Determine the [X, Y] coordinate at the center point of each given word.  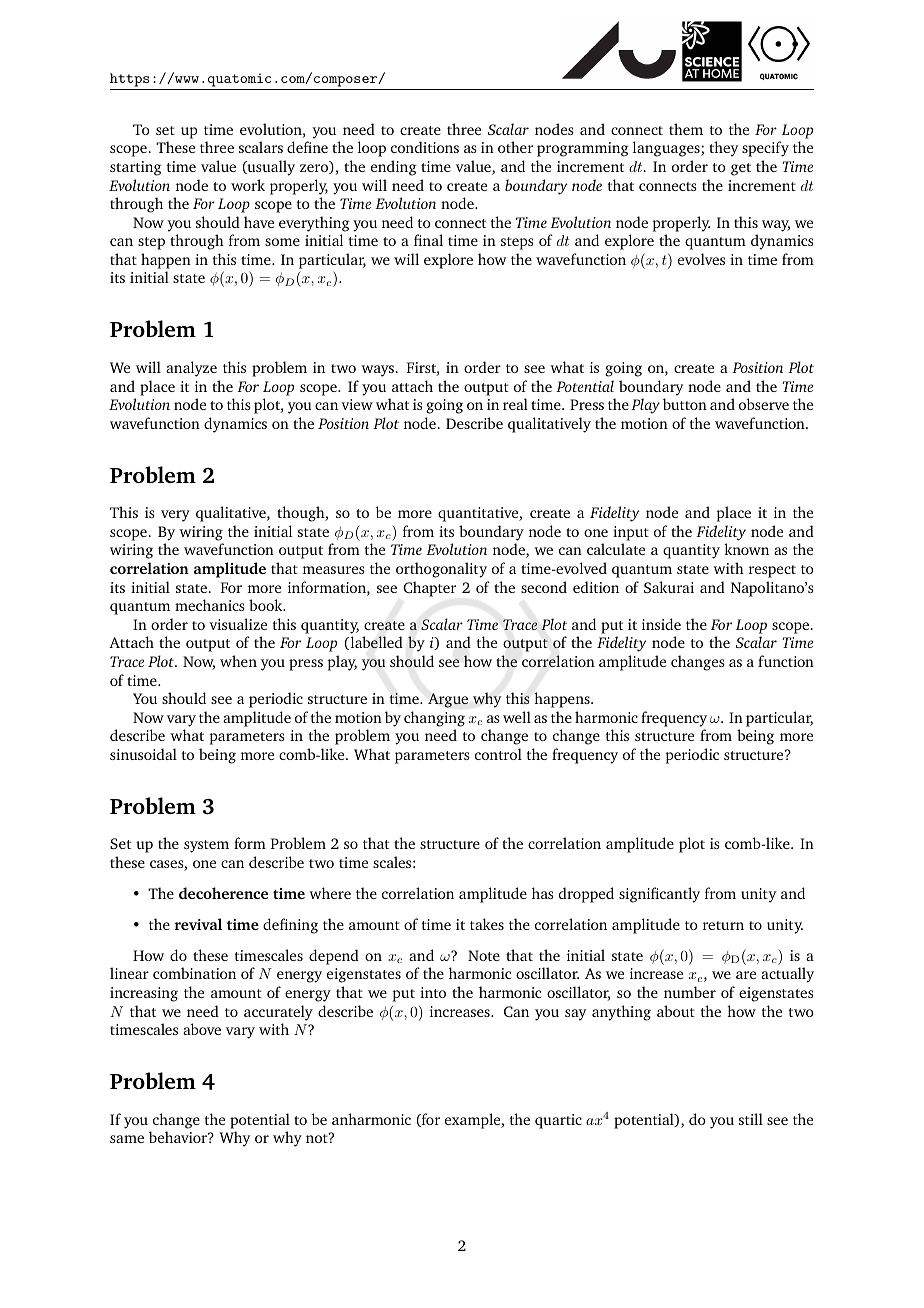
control [498, 754]
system [206, 846]
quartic [558, 1121]
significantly [659, 895]
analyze [191, 369]
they [723, 149]
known [746, 549]
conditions [425, 147]
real [515, 404]
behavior [179, 1137]
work [248, 185]
